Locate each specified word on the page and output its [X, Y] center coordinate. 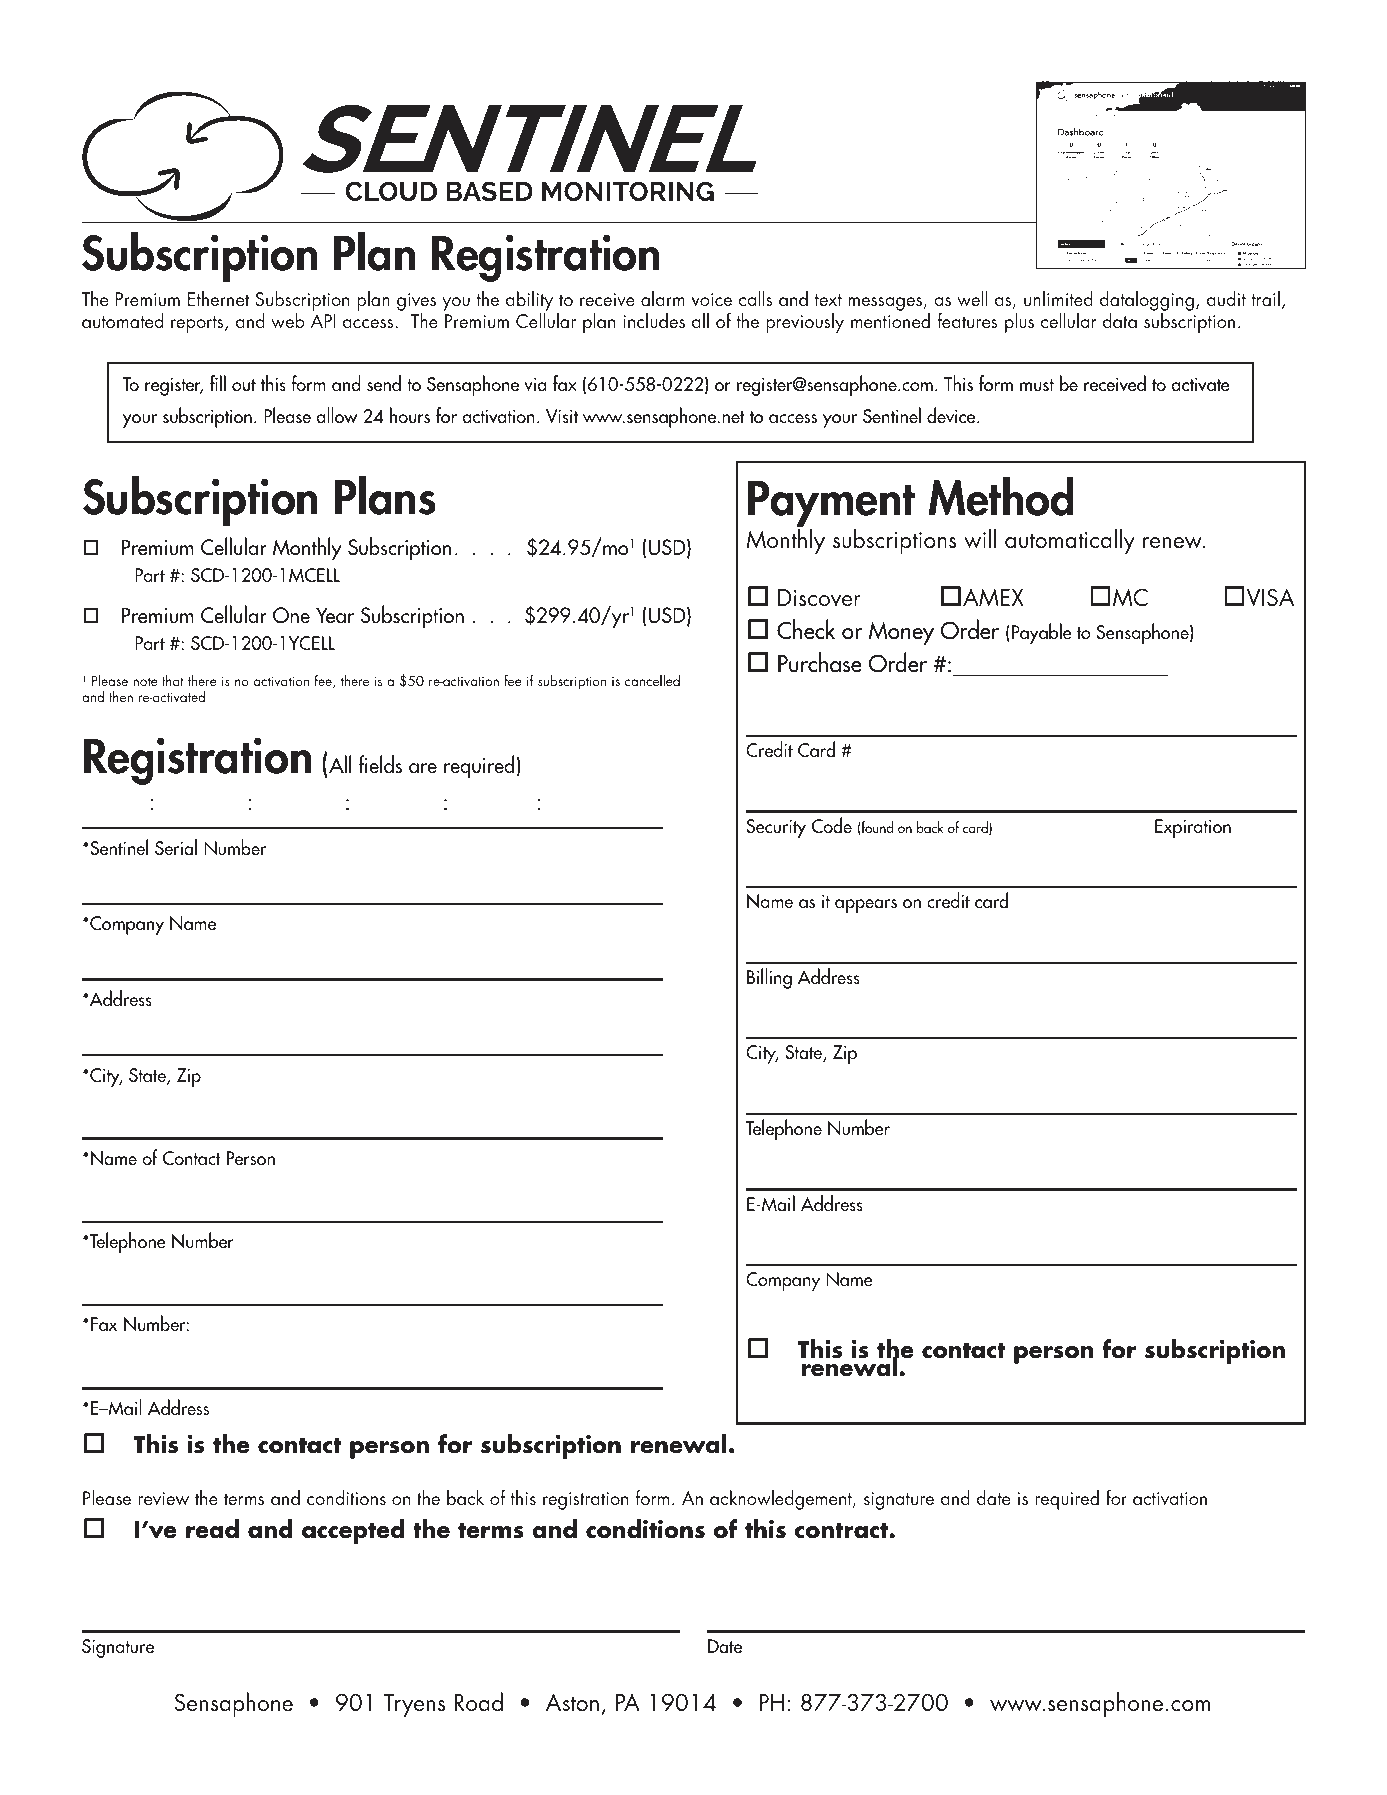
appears [866, 906]
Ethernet [218, 298]
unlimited [1058, 298]
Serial [176, 847]
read [212, 1529]
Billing [769, 978]
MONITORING [628, 191]
